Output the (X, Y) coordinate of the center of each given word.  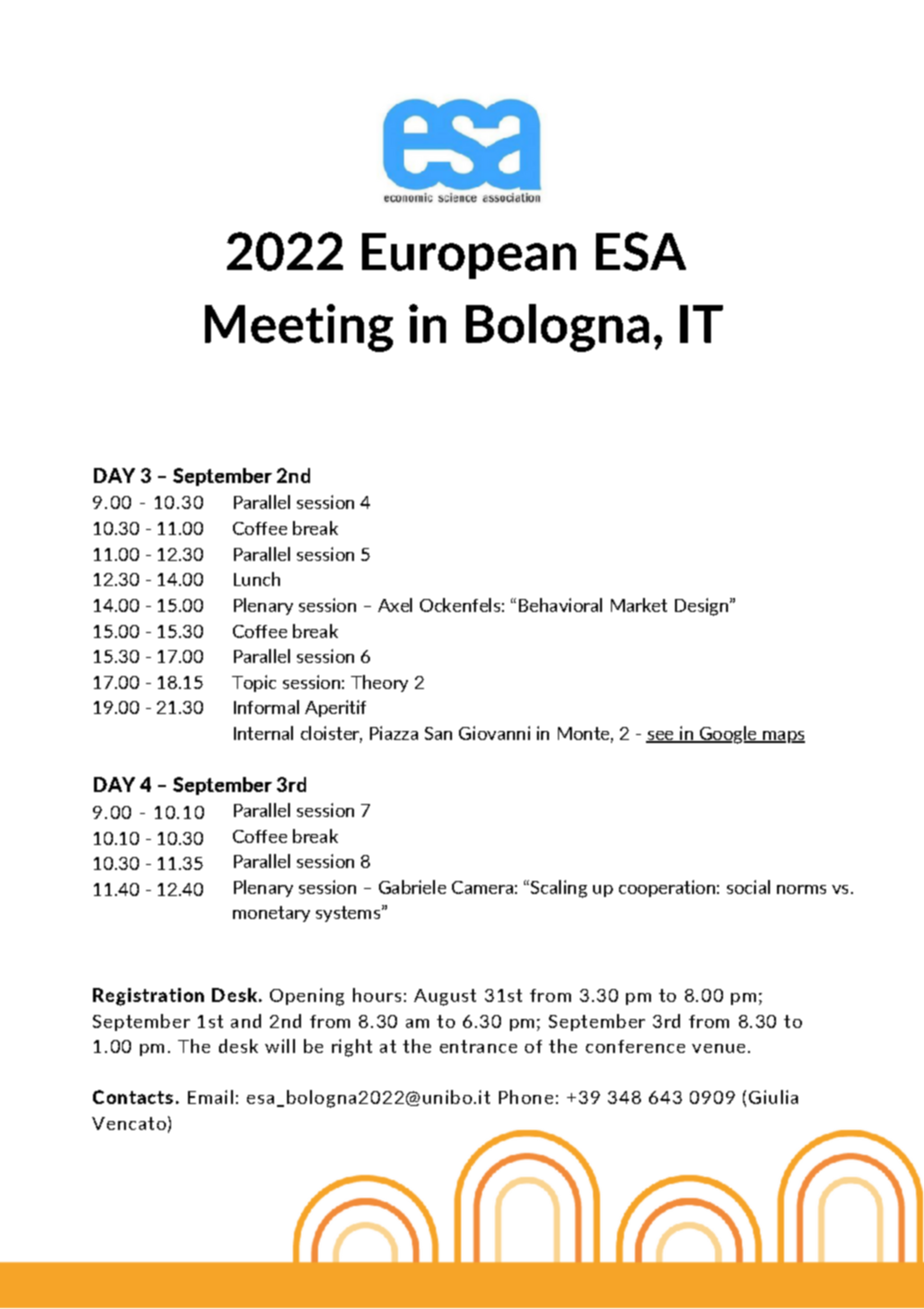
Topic (254, 683)
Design (701, 607)
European (469, 256)
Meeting (299, 328)
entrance (478, 1046)
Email (210, 1097)
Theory (379, 683)
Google (728, 735)
